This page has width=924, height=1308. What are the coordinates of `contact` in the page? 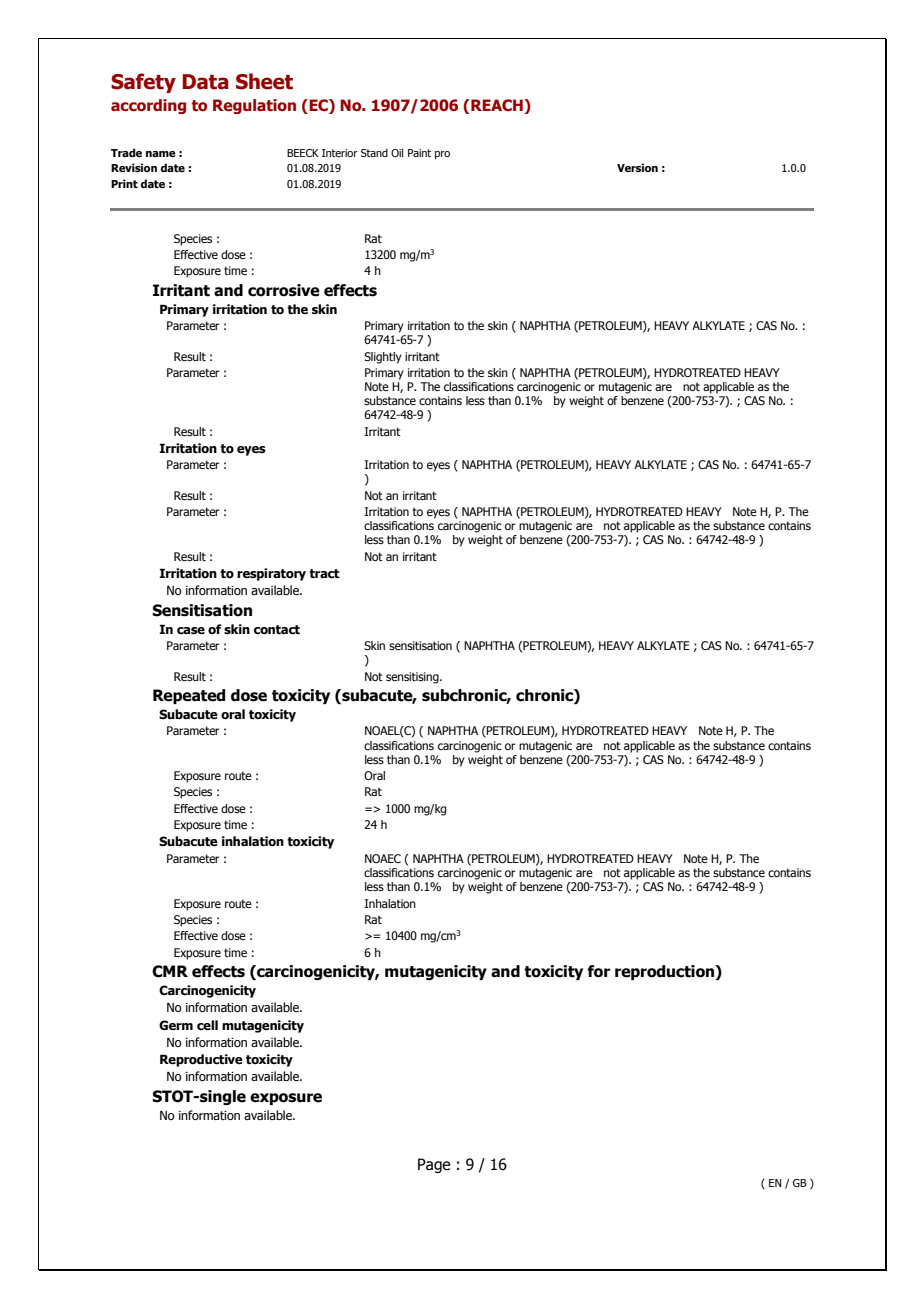 It's located at (277, 630).
